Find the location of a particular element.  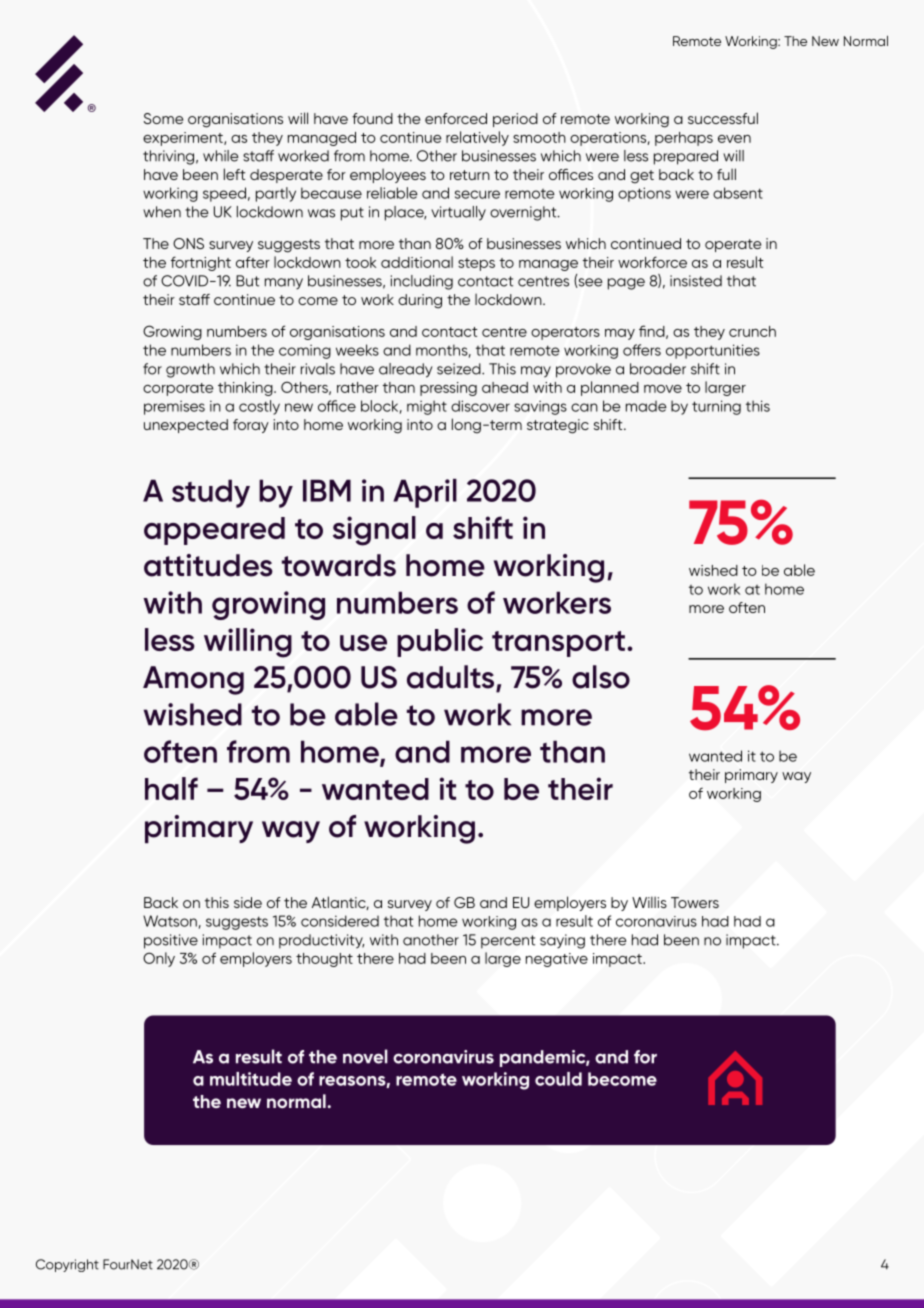

also is located at coordinates (601, 677).
